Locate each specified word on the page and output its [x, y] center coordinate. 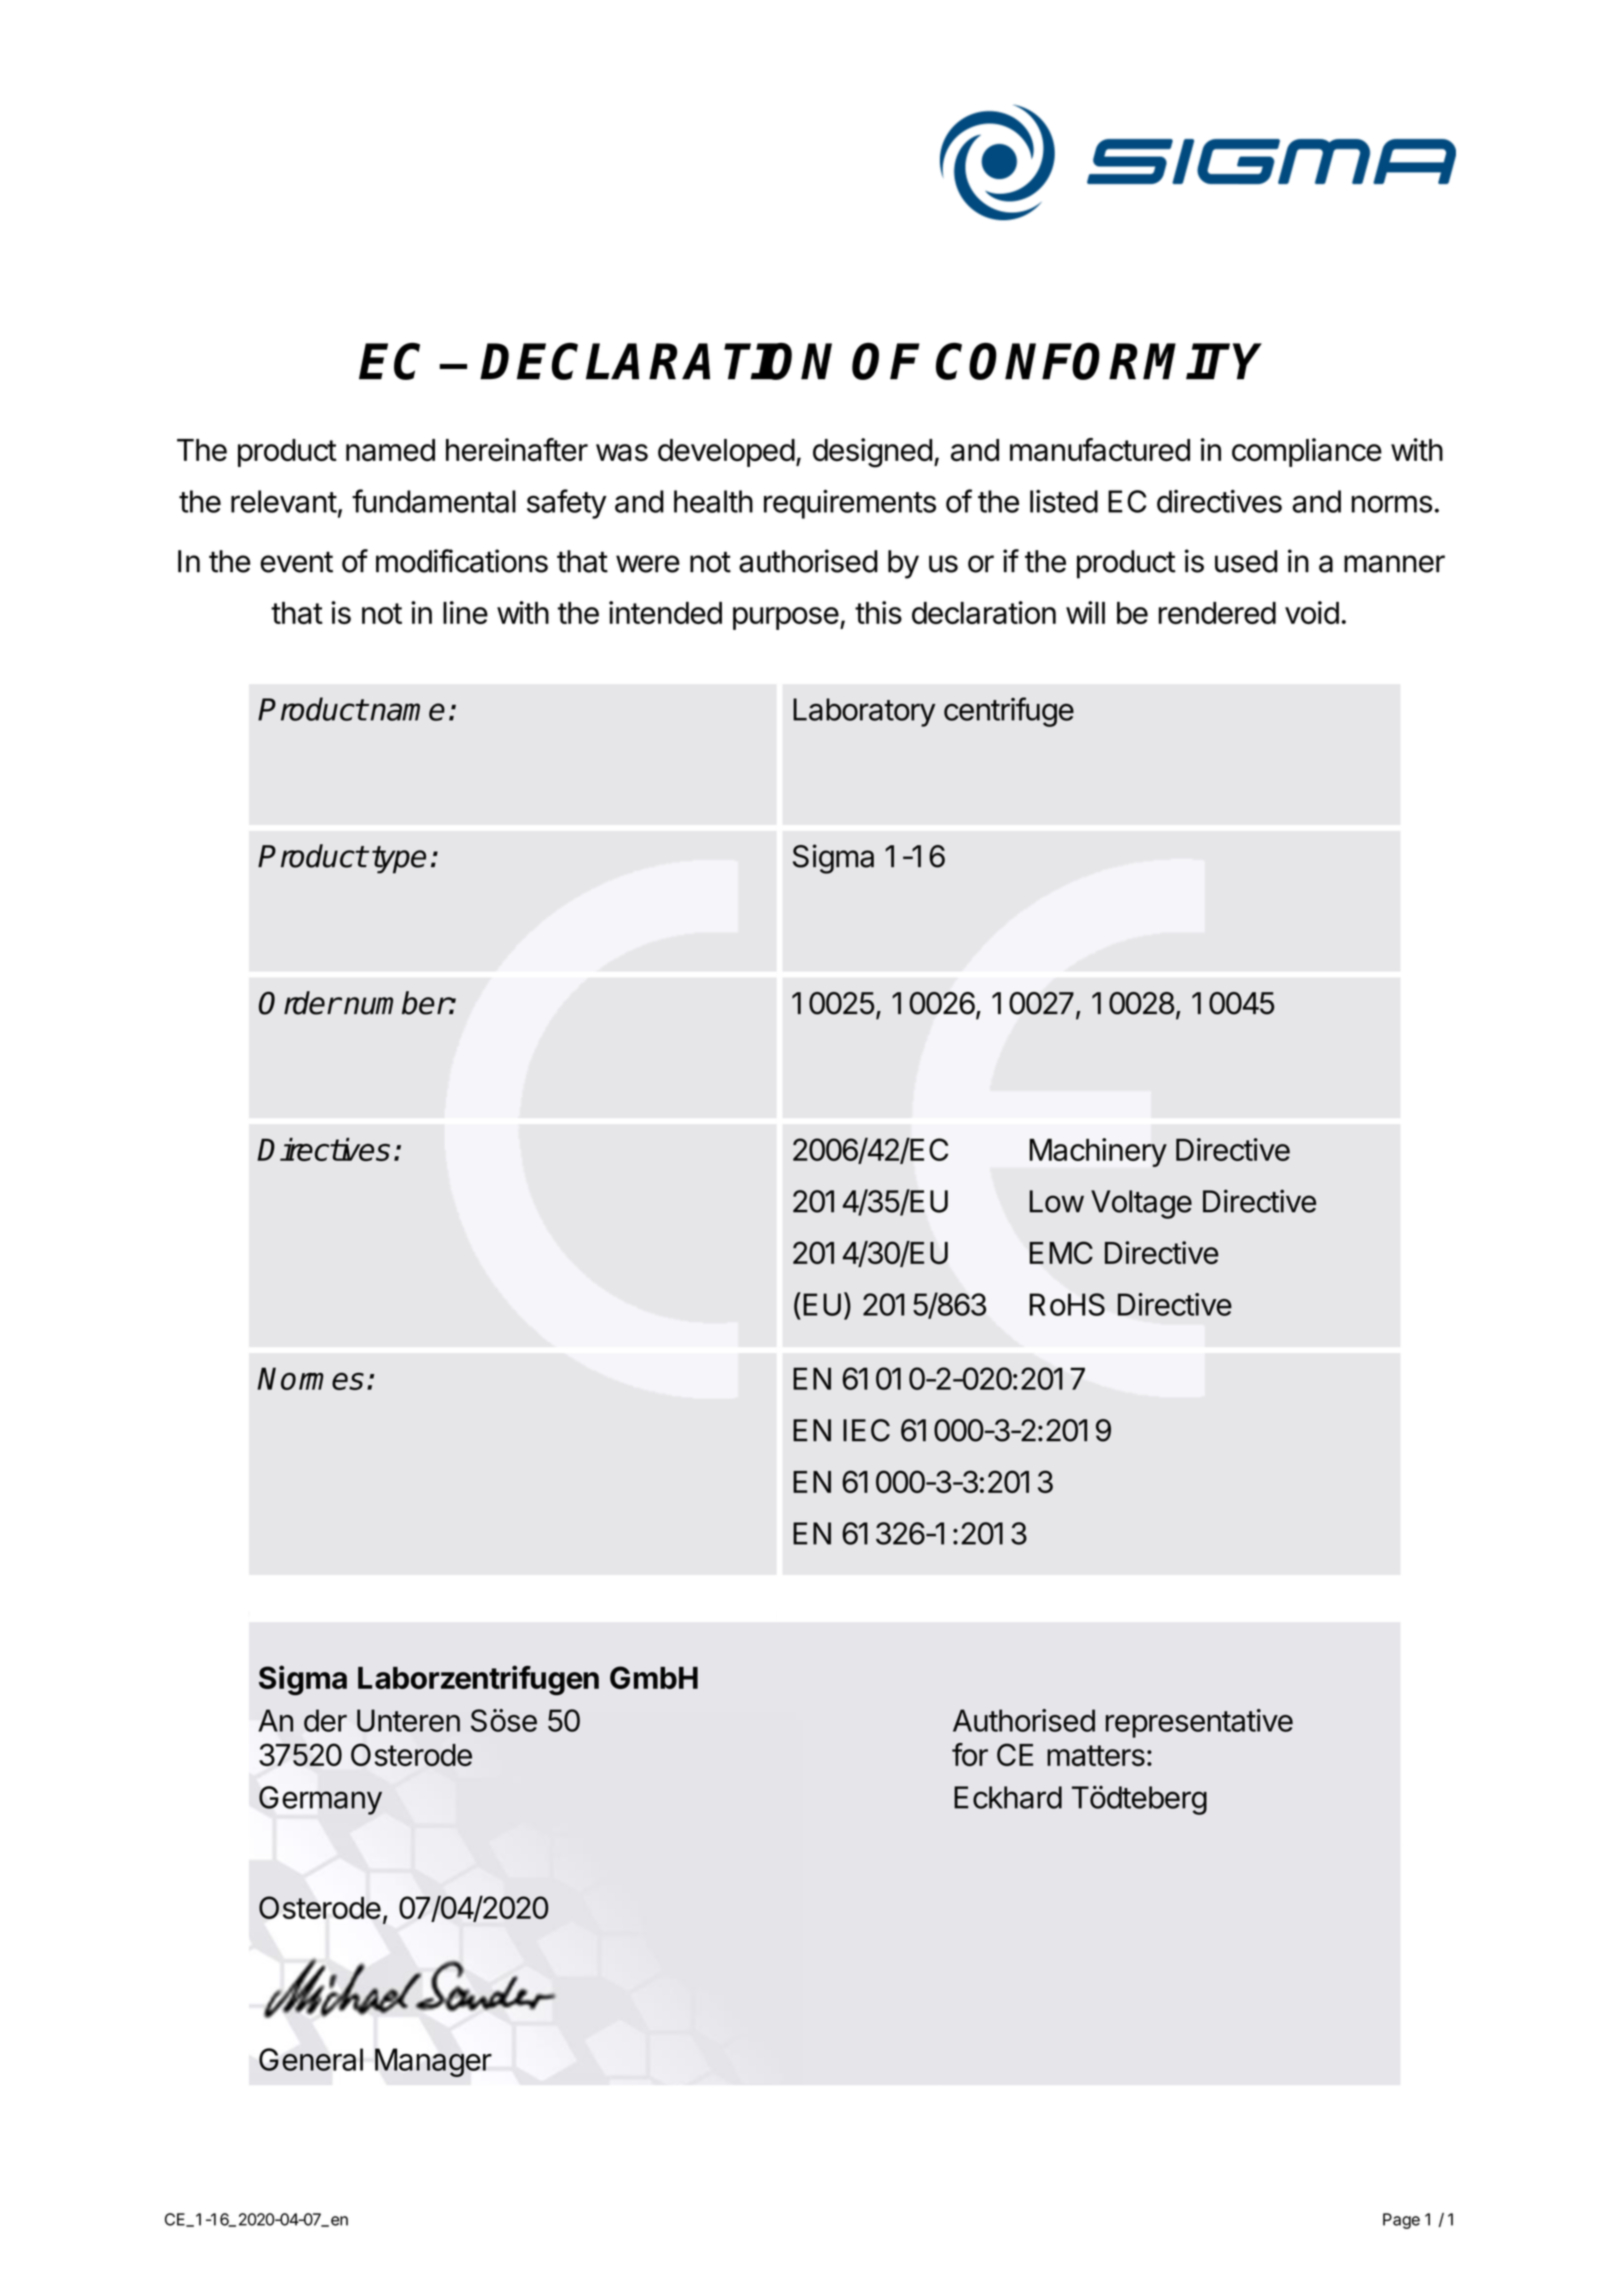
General [311, 2059]
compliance [1307, 452]
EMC [1061, 1252]
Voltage [1141, 1204]
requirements [850, 504]
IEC [866, 1430]
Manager [433, 2062]
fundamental [434, 501]
